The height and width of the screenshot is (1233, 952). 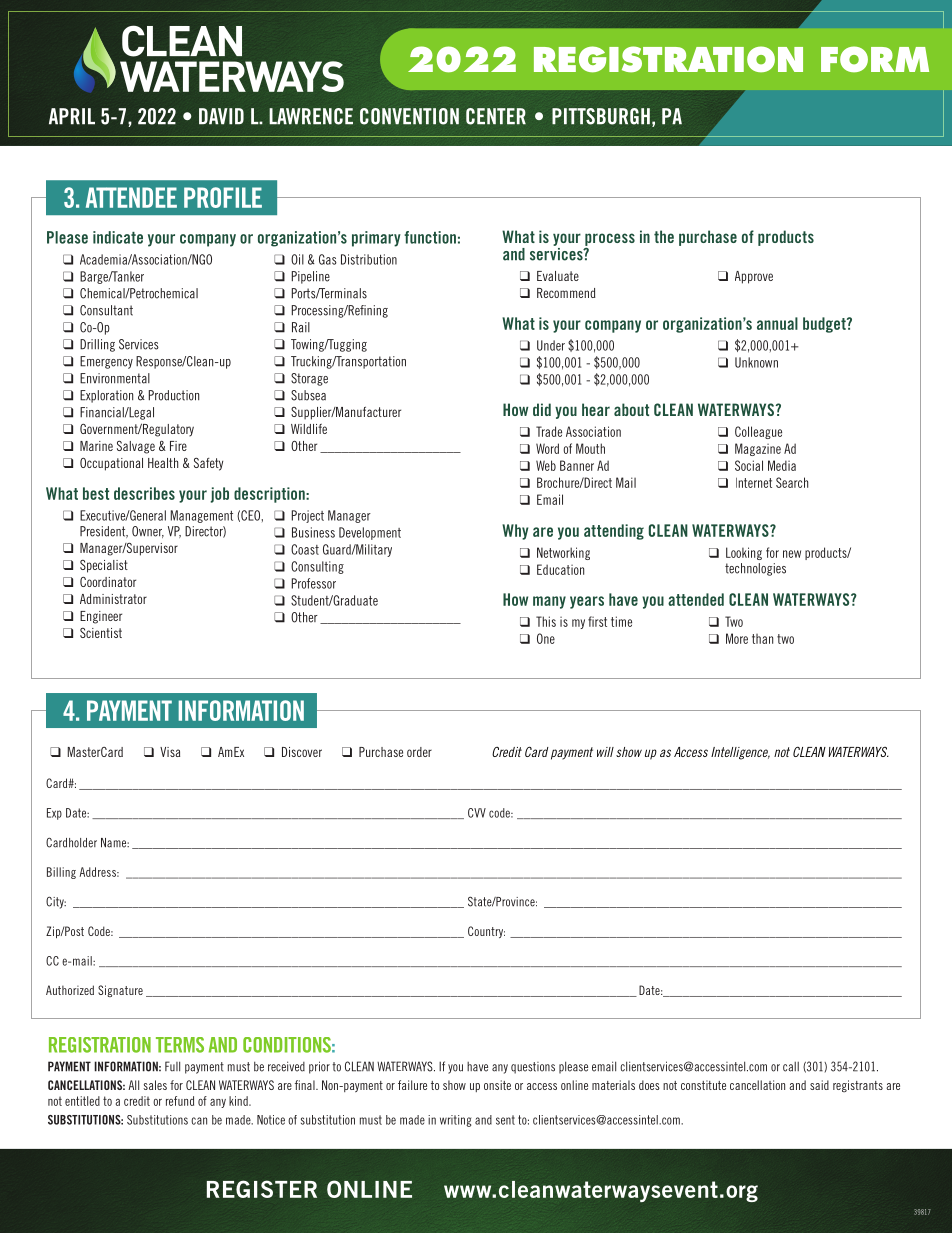 What do you see at coordinates (496, 116) in the screenshot?
I see `CENTER` at bounding box center [496, 116].
